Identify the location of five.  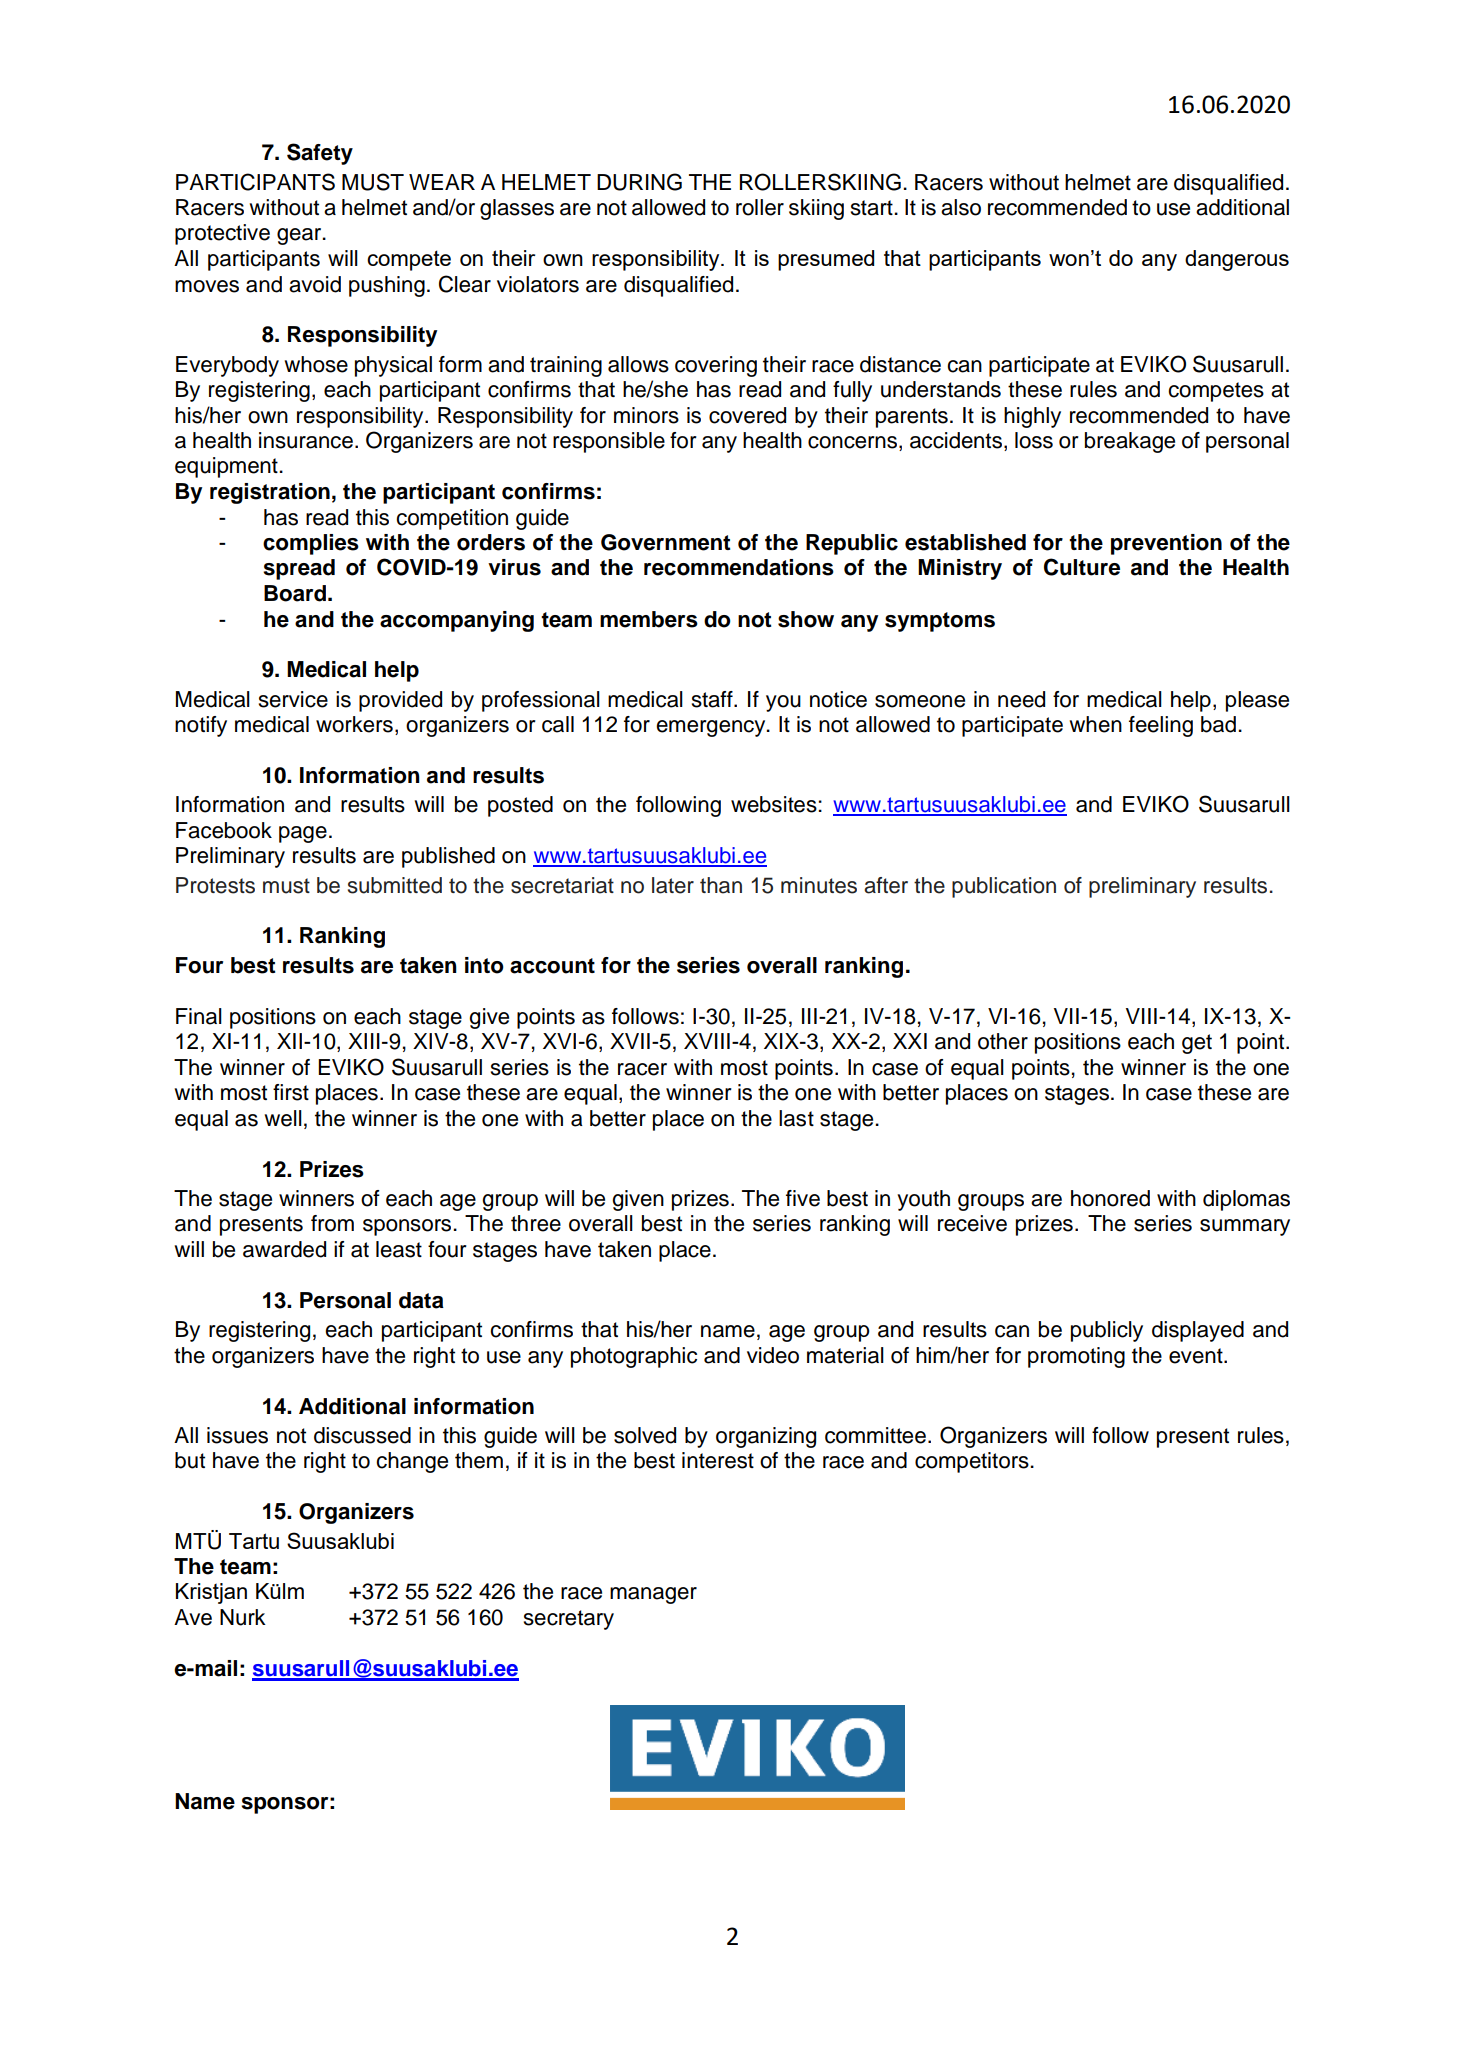
(803, 1198).
